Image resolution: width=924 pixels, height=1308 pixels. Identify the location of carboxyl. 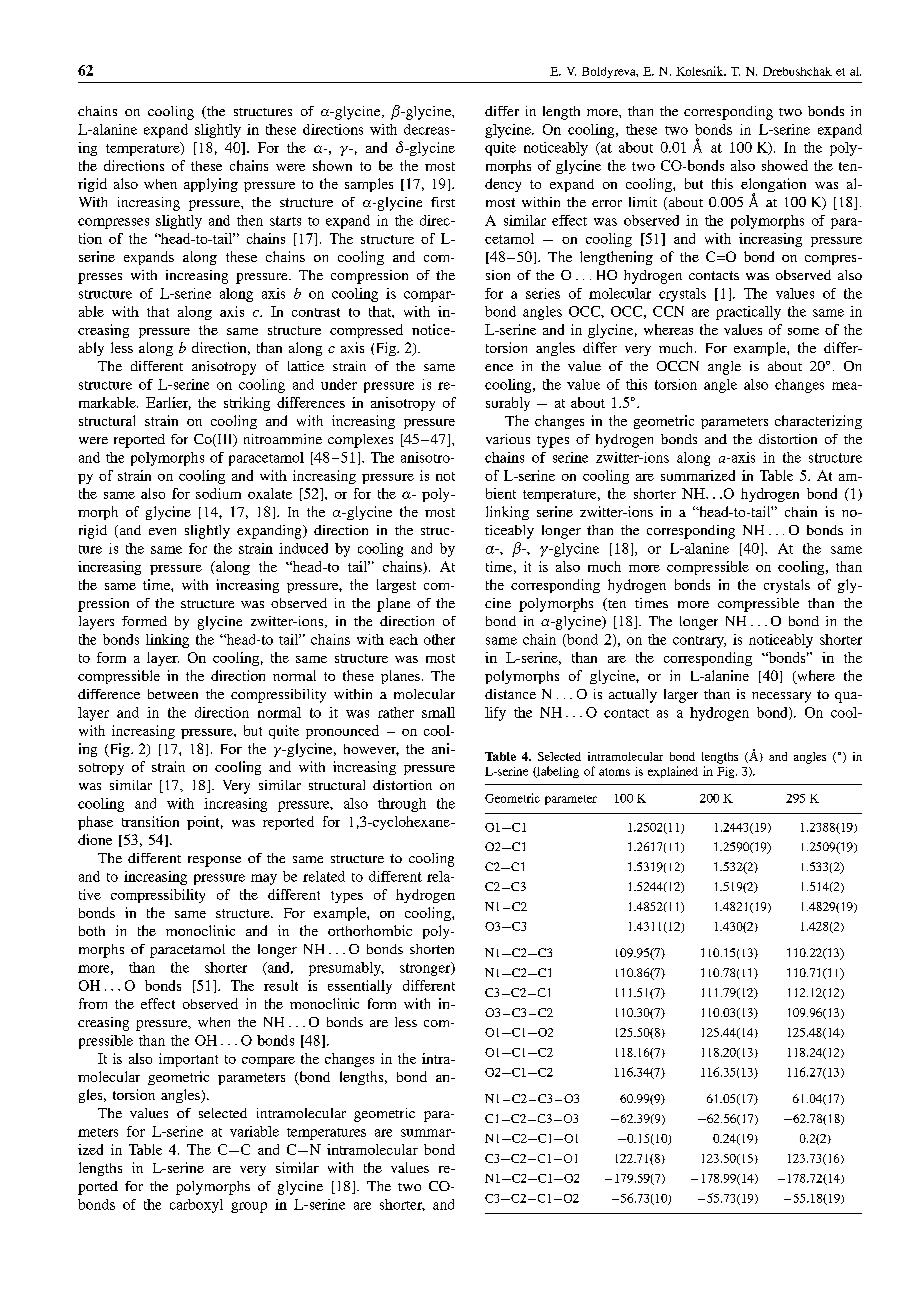
(196, 1206).
